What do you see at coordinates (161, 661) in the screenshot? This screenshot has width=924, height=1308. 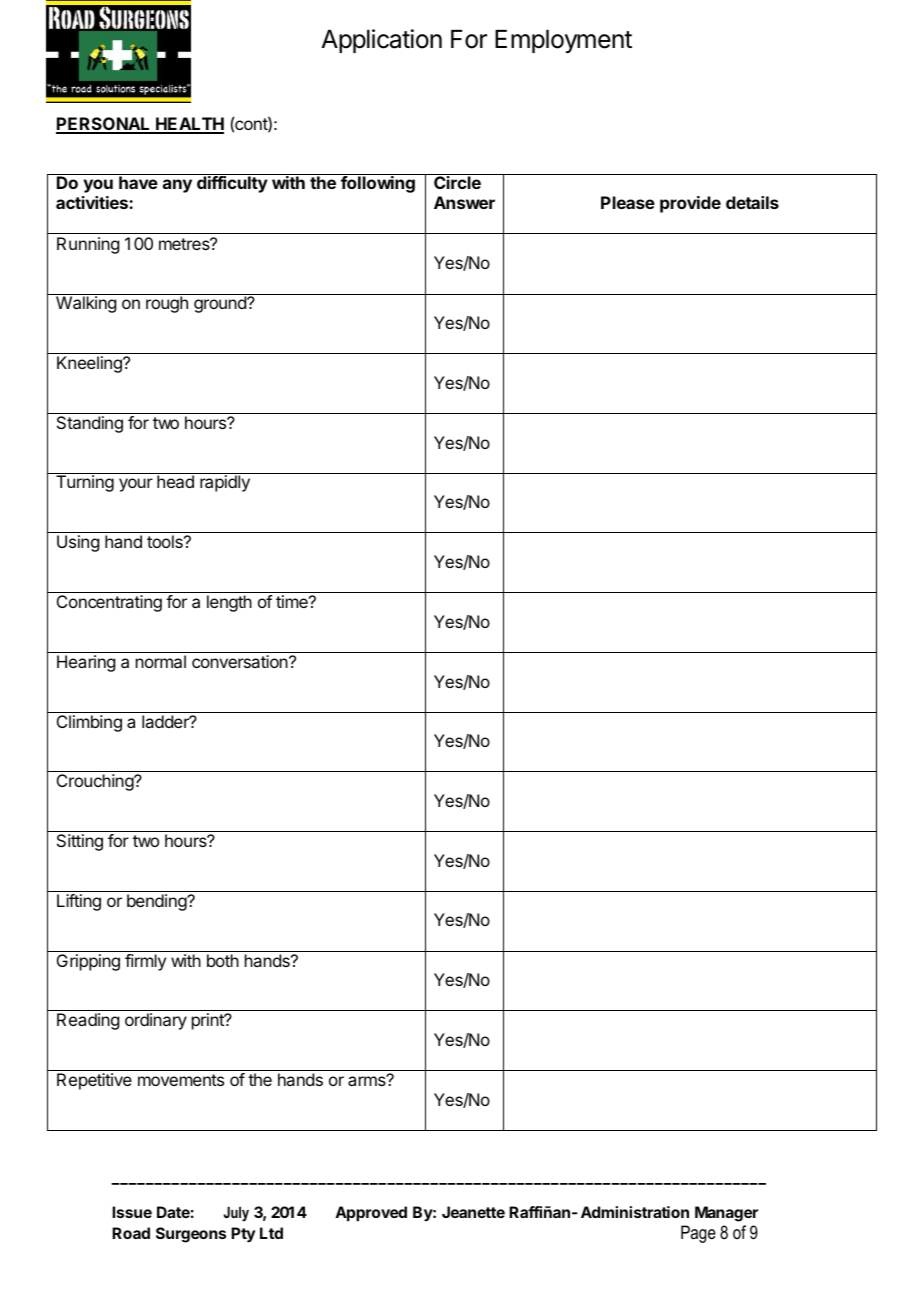 I see `normal` at bounding box center [161, 661].
